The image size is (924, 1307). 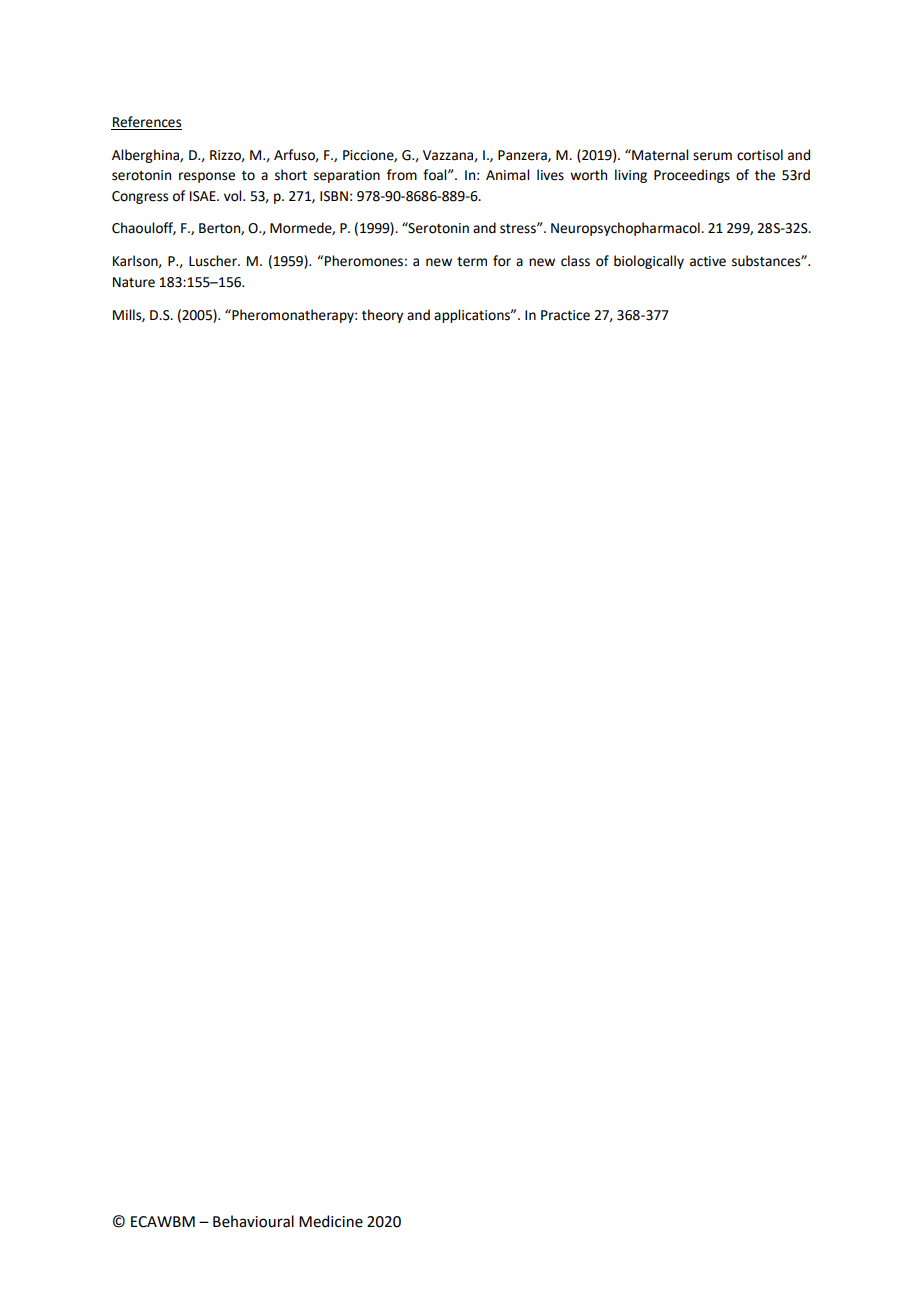 What do you see at coordinates (692, 176) in the page?
I see `Proceedings` at bounding box center [692, 176].
